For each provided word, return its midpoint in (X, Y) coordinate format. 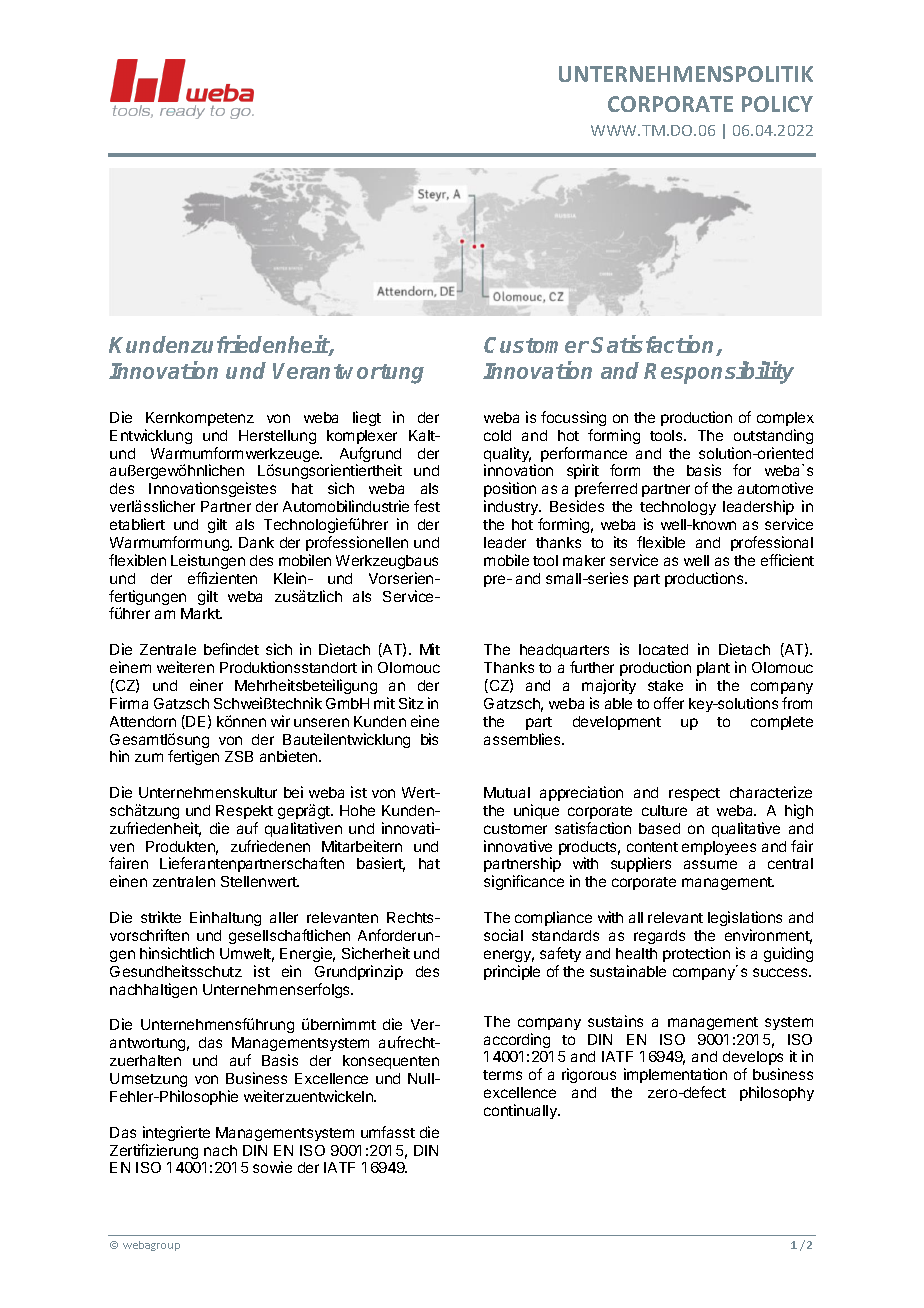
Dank (256, 542)
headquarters (564, 651)
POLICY (777, 104)
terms (502, 1075)
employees (719, 848)
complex (785, 419)
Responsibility (719, 372)
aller (284, 917)
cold (497, 435)
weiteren (185, 667)
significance (524, 882)
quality (507, 456)
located (663, 649)
